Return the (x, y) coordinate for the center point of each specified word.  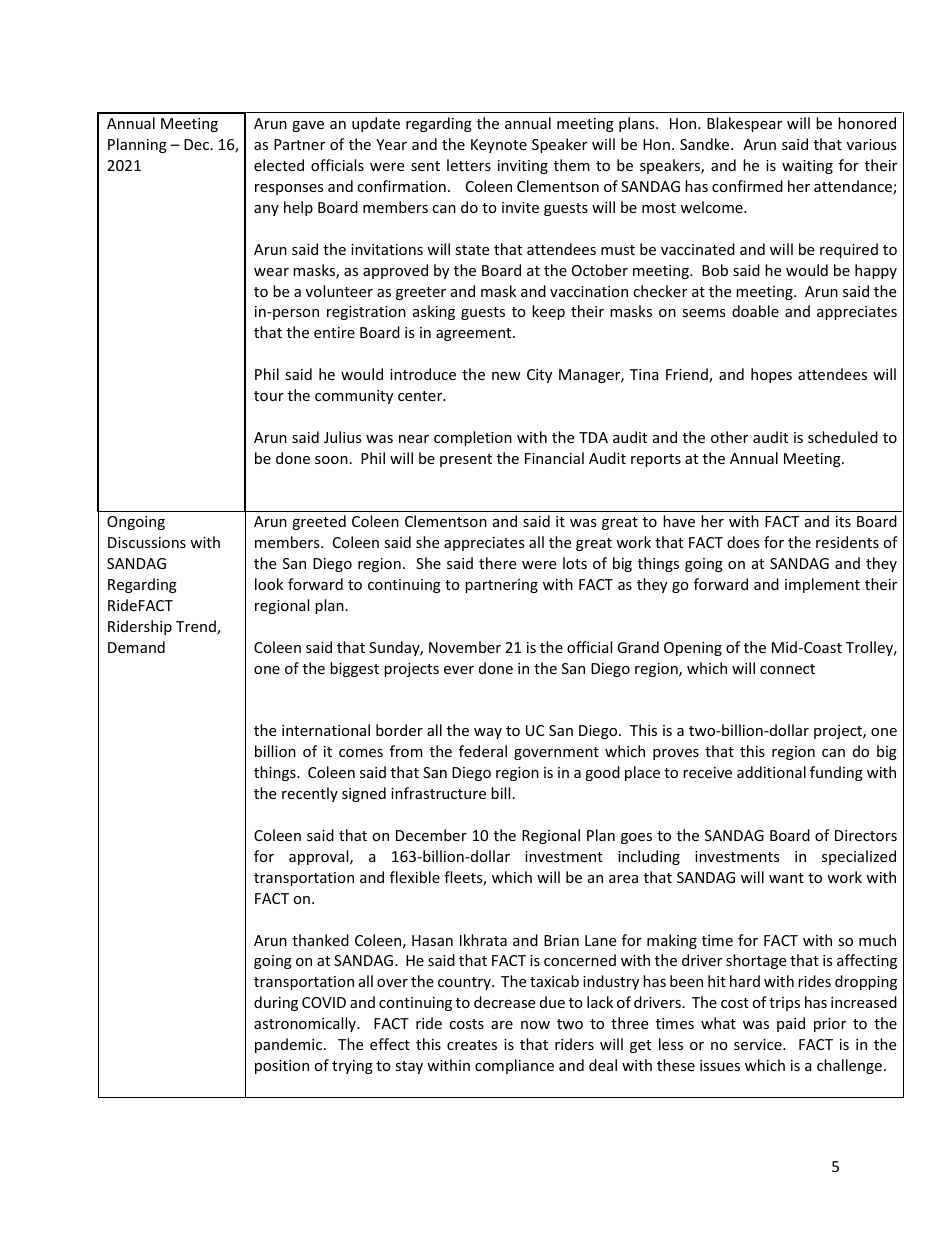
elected (279, 165)
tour (269, 396)
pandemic (290, 1045)
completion (473, 438)
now (535, 1025)
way (488, 733)
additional (771, 772)
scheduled (843, 437)
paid (791, 1024)
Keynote (499, 146)
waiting (807, 167)
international (326, 730)
